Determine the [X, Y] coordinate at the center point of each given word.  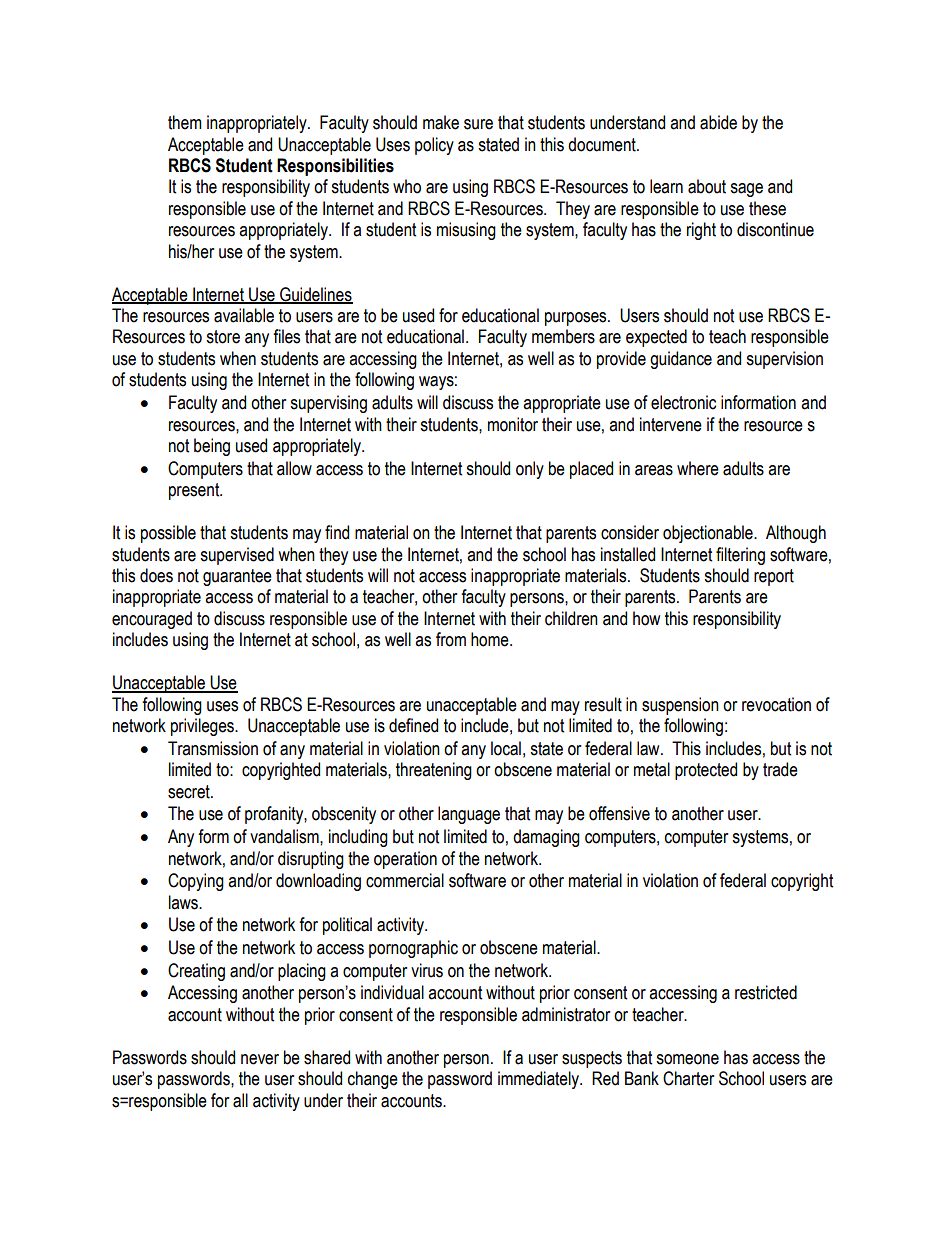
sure [478, 124]
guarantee [237, 577]
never [260, 1059]
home [491, 639]
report [774, 577]
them [185, 122]
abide [718, 122]
